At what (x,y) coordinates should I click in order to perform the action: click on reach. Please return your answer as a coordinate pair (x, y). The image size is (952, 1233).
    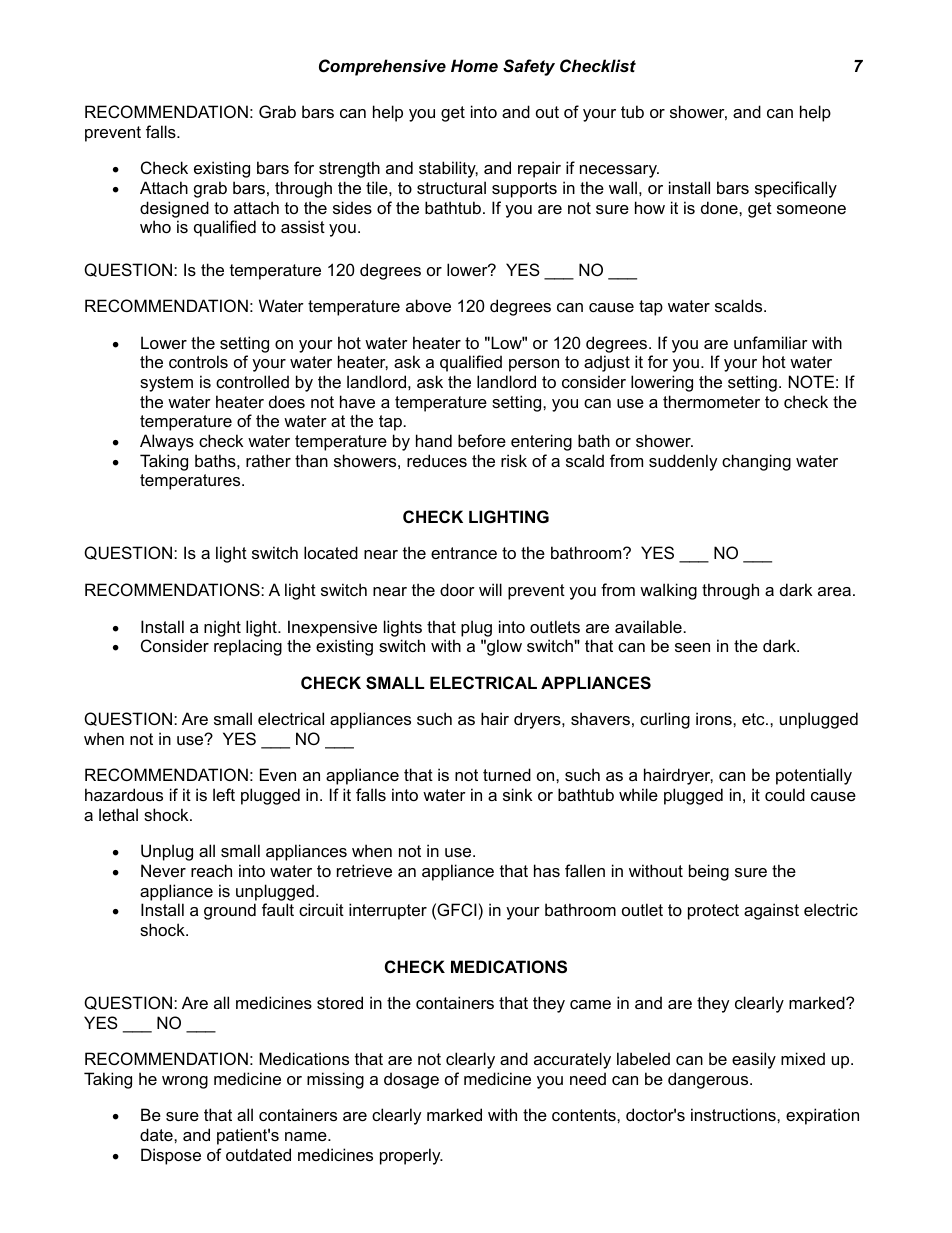
    Looking at the image, I should click on (211, 870).
